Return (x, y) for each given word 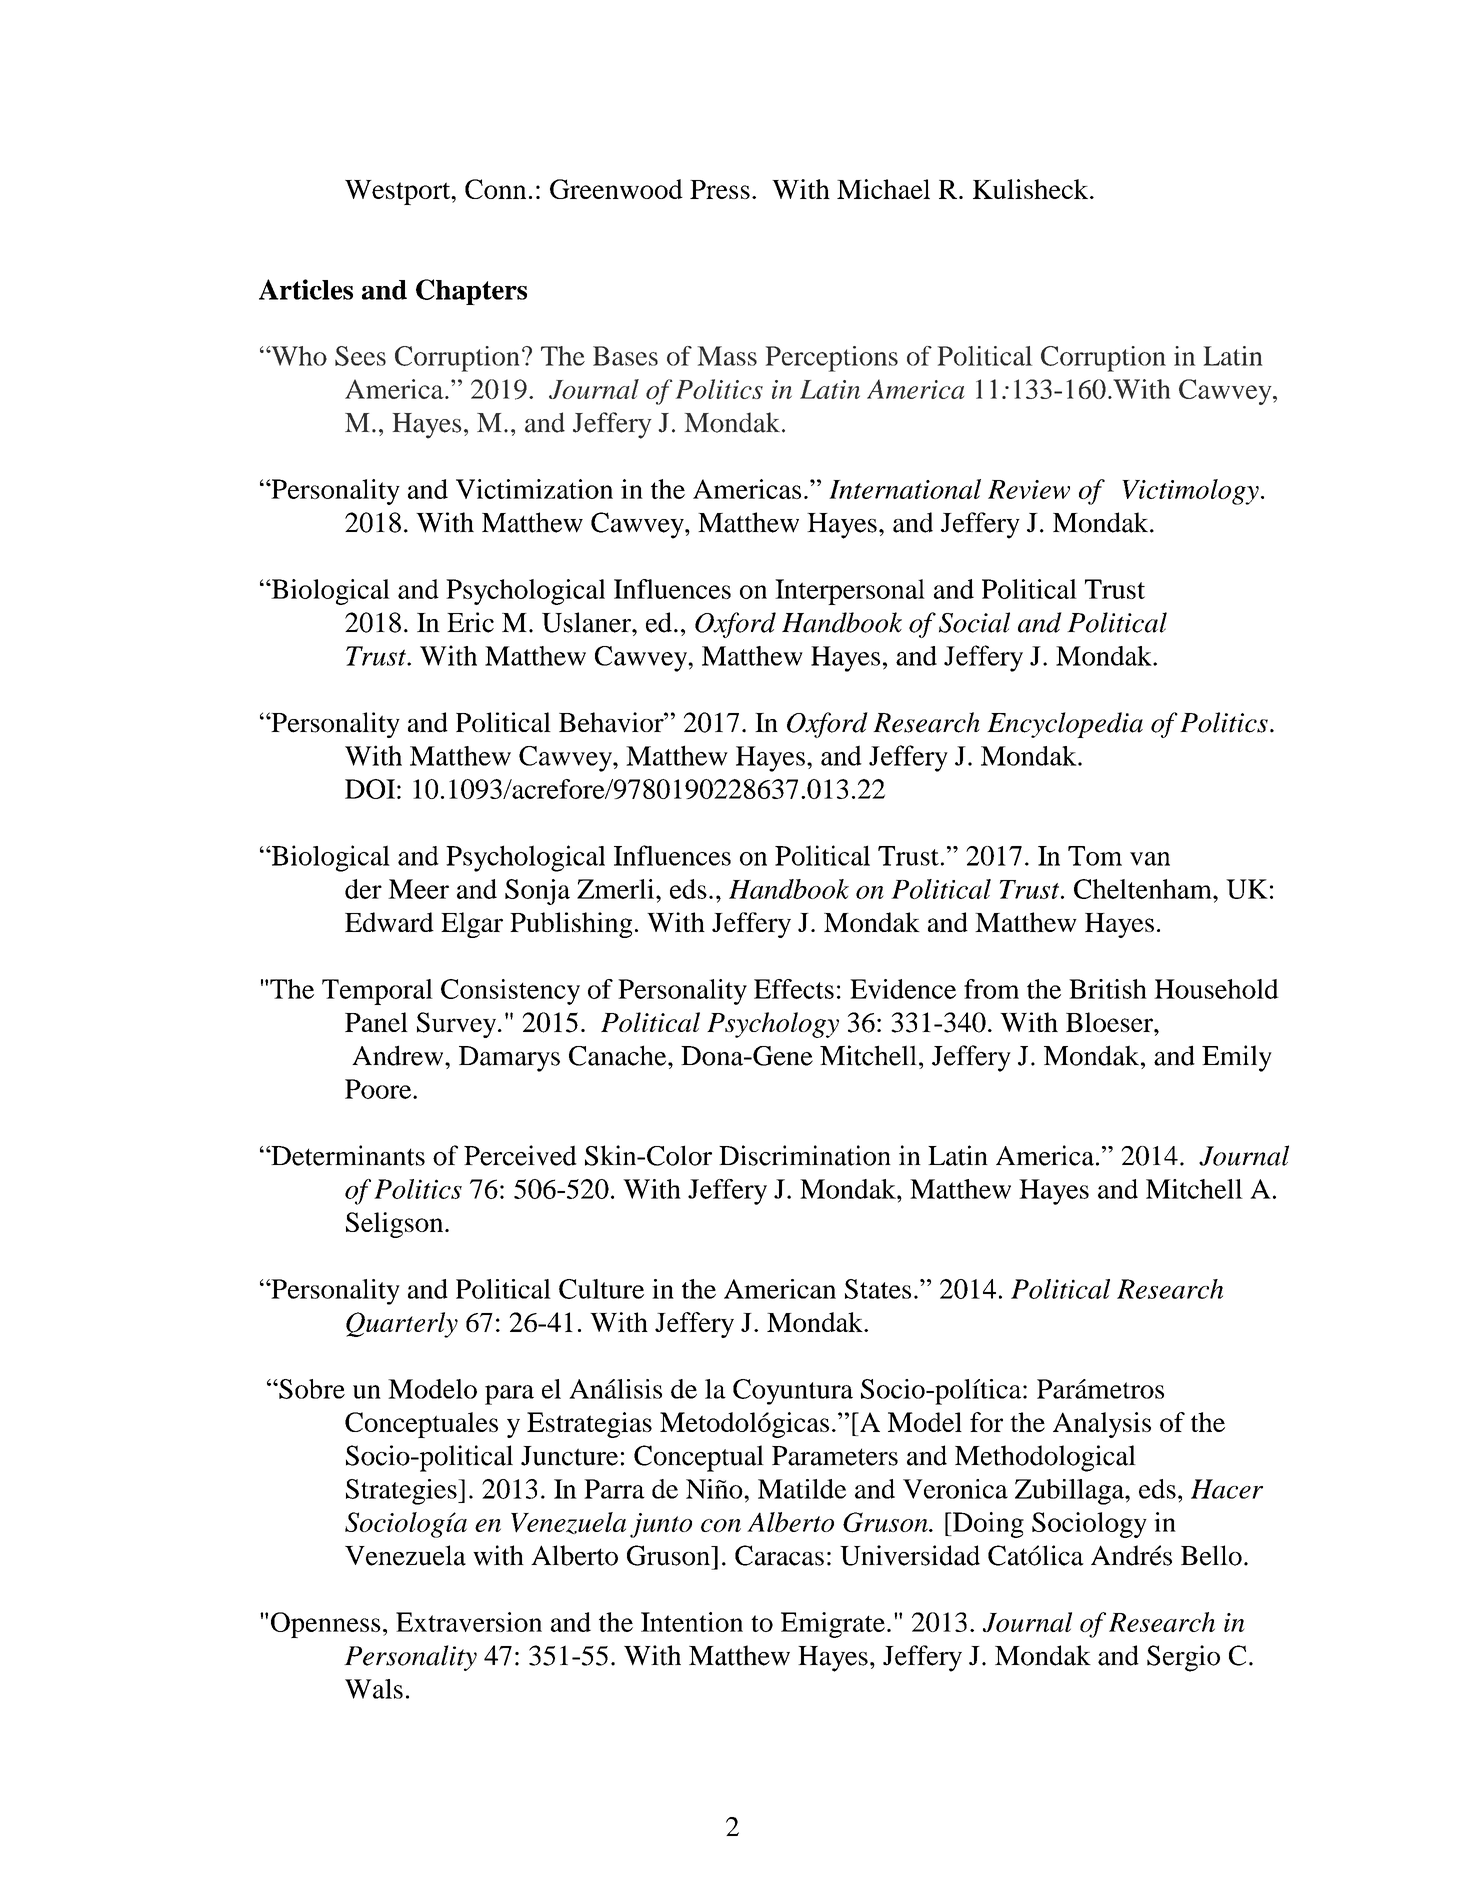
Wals (374, 1689)
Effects (794, 989)
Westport (399, 192)
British (1108, 989)
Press (720, 189)
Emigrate (833, 1625)
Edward (389, 922)
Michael (883, 189)
